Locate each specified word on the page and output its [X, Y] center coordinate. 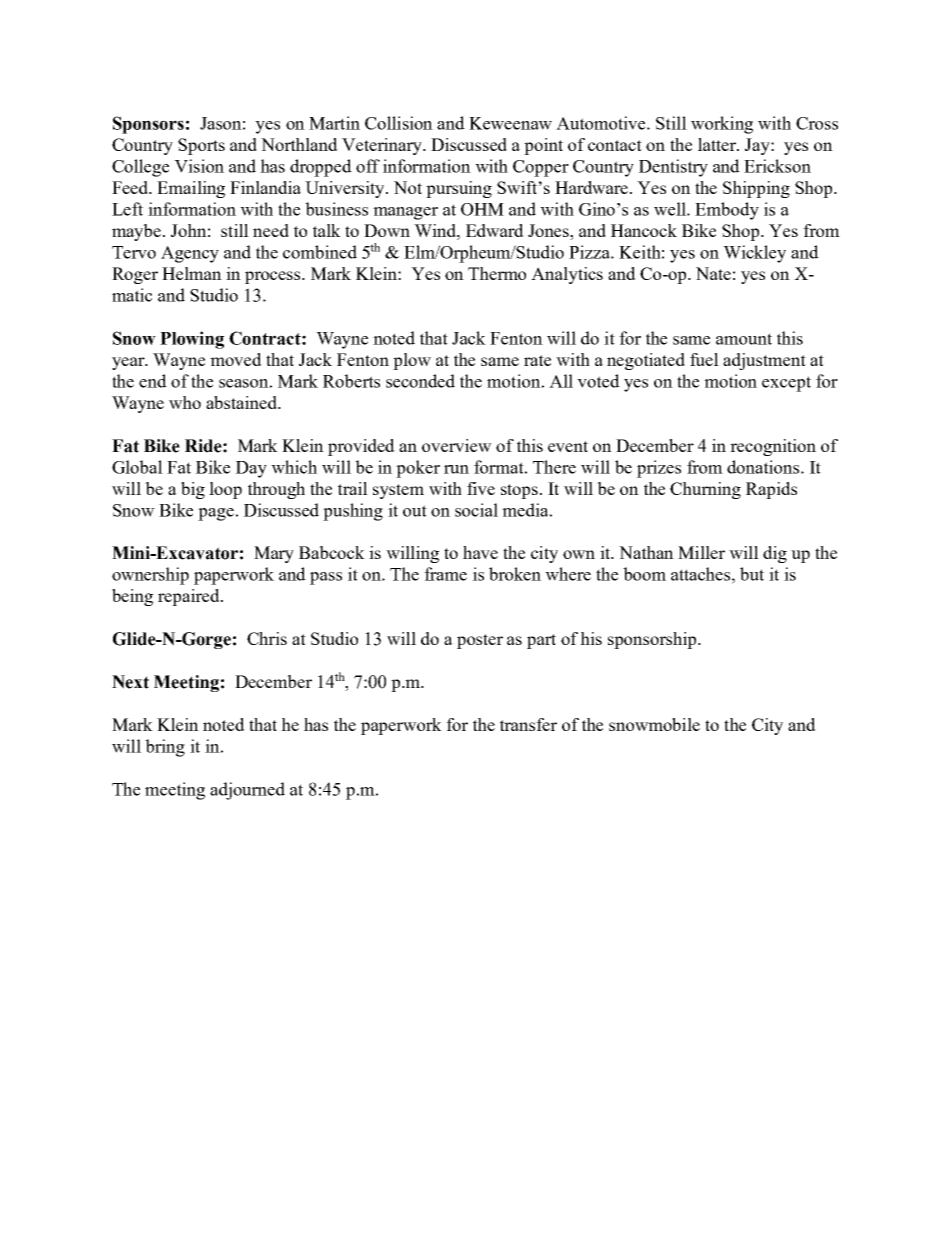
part [541, 641]
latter [718, 144]
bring [165, 748]
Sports [201, 146]
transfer [528, 724]
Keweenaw [510, 123]
